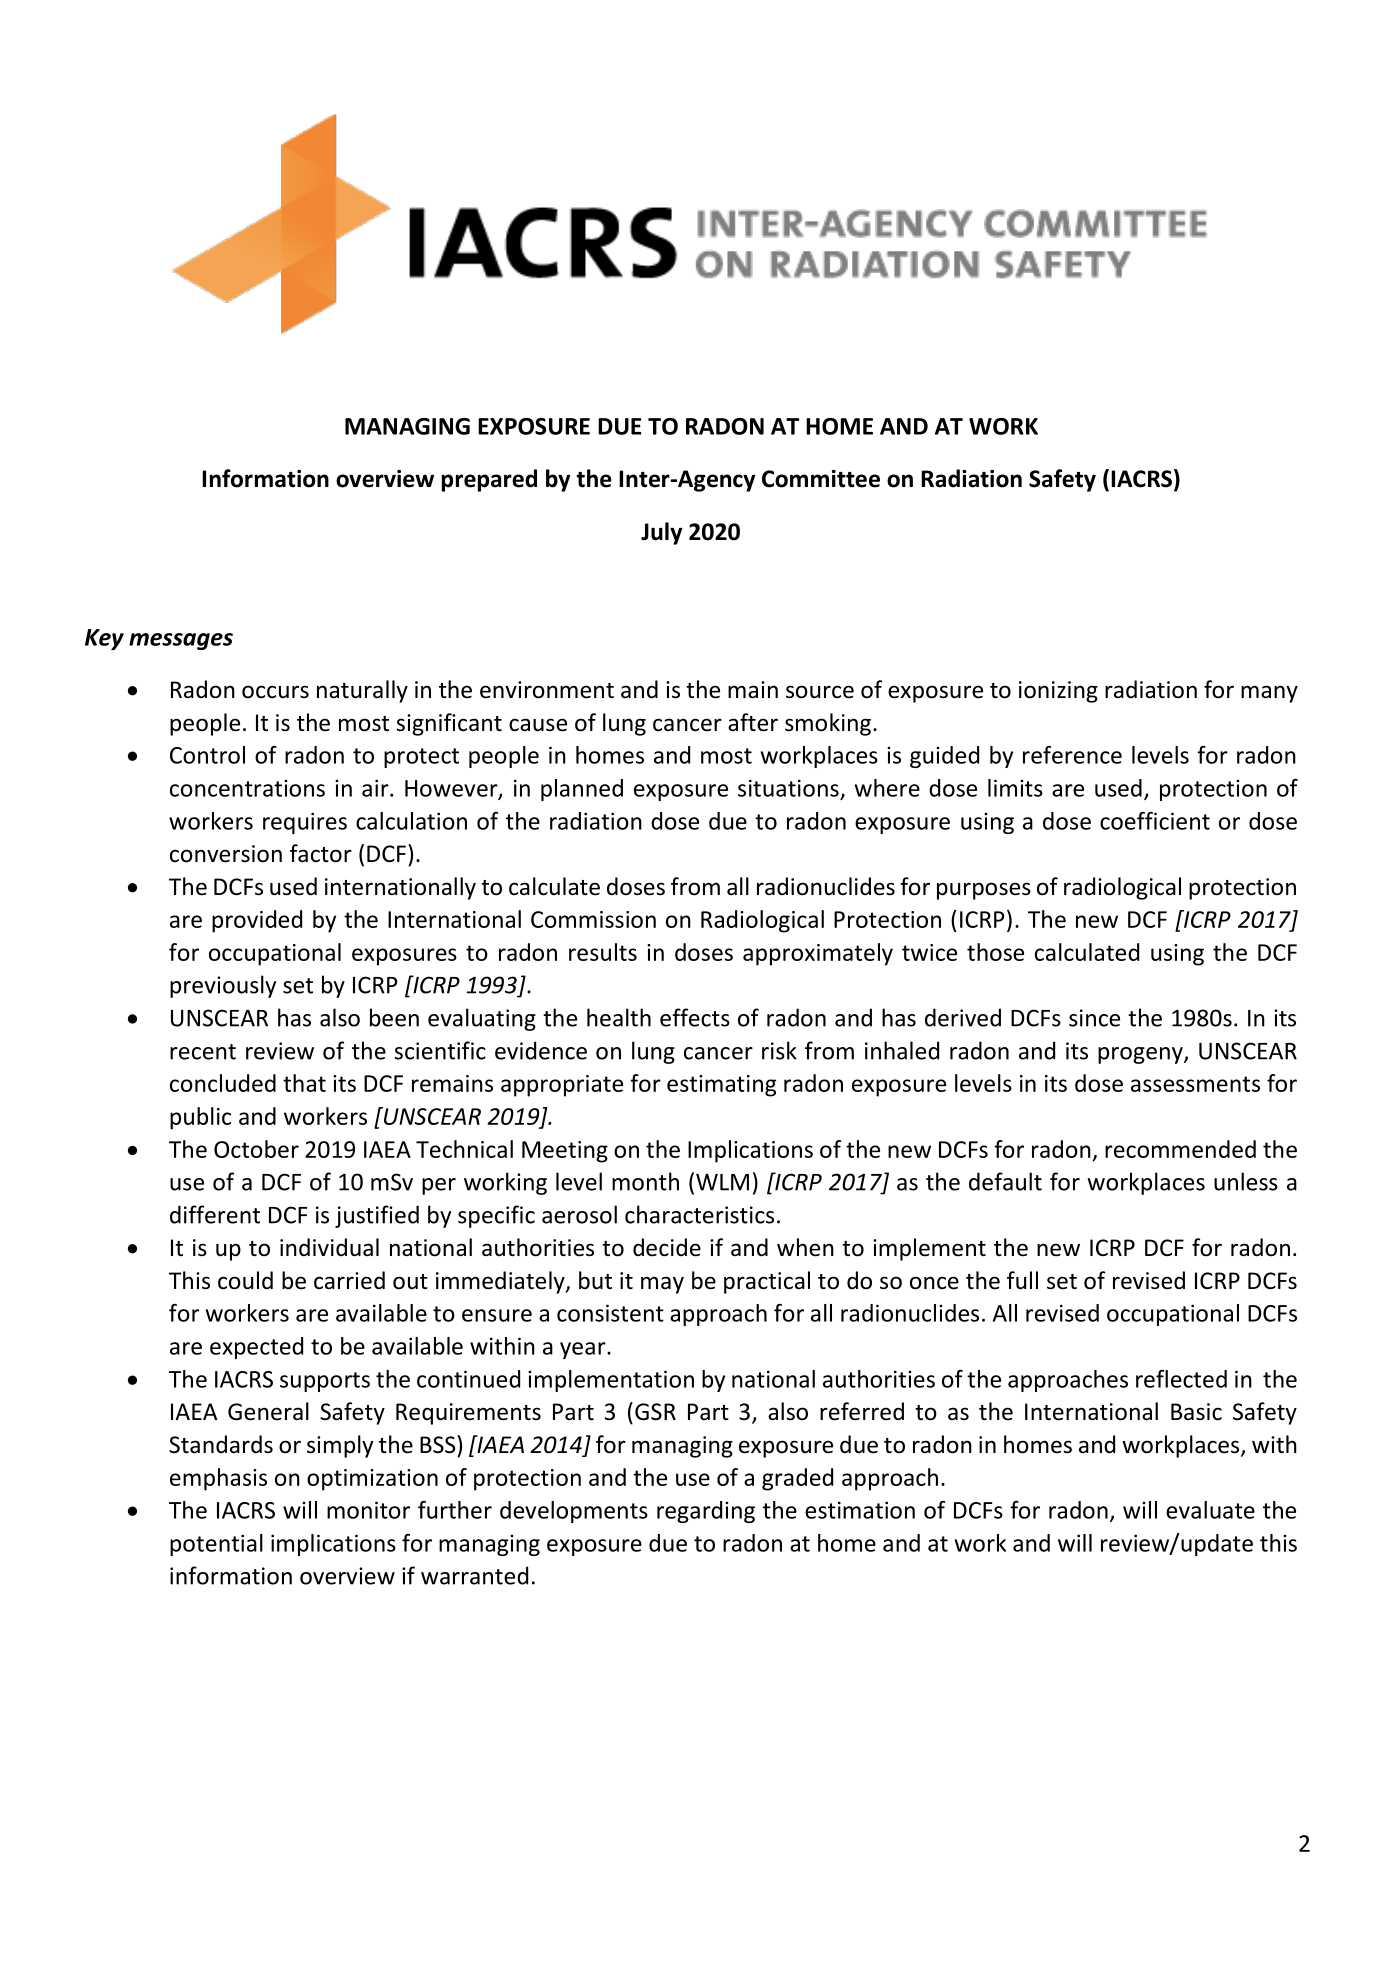 This screenshot has height=1973, width=1395. Describe the element at coordinates (216, 1545) in the screenshot. I see `potential` at that location.
